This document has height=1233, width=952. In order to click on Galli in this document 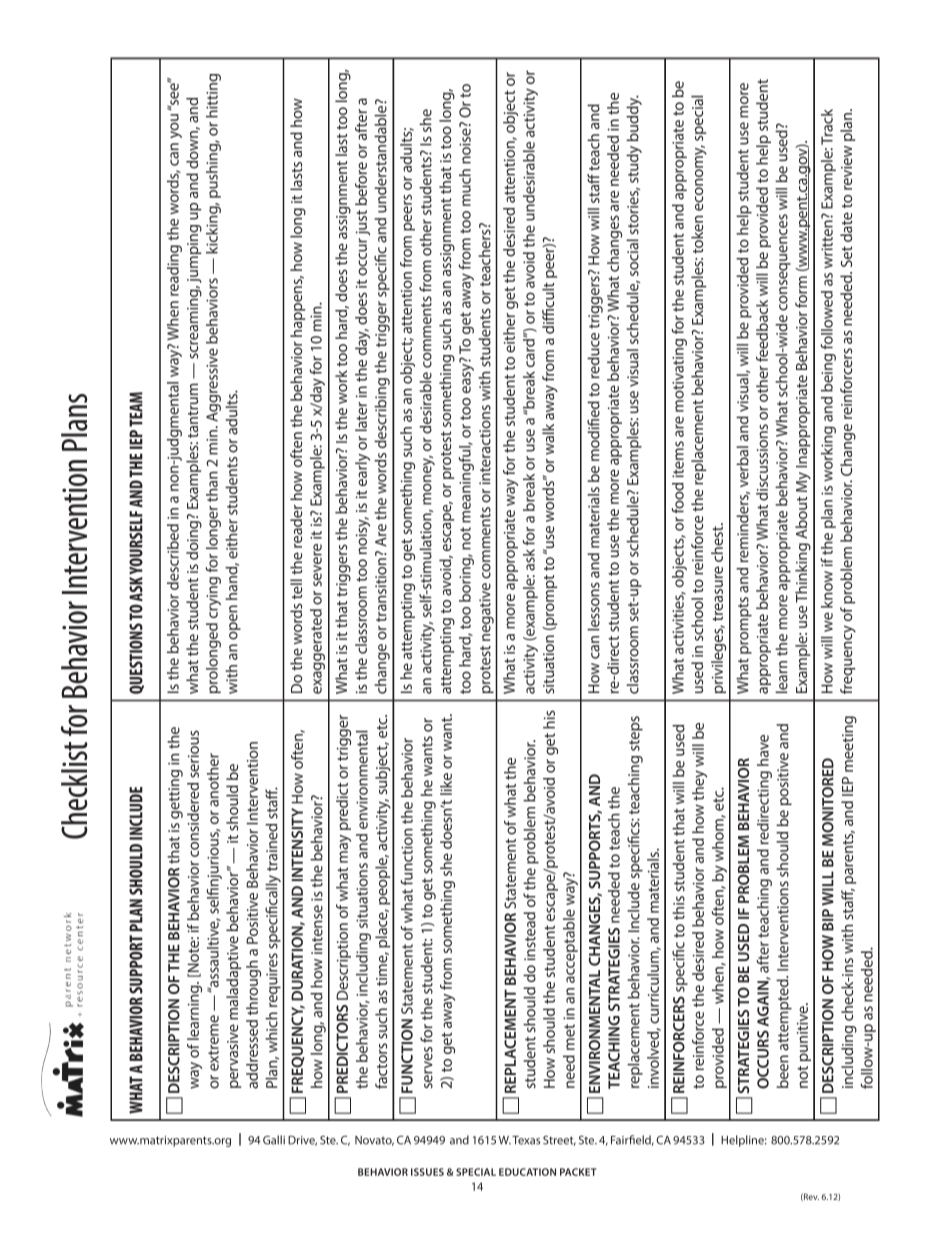, I will do `click(274, 1140)`.
